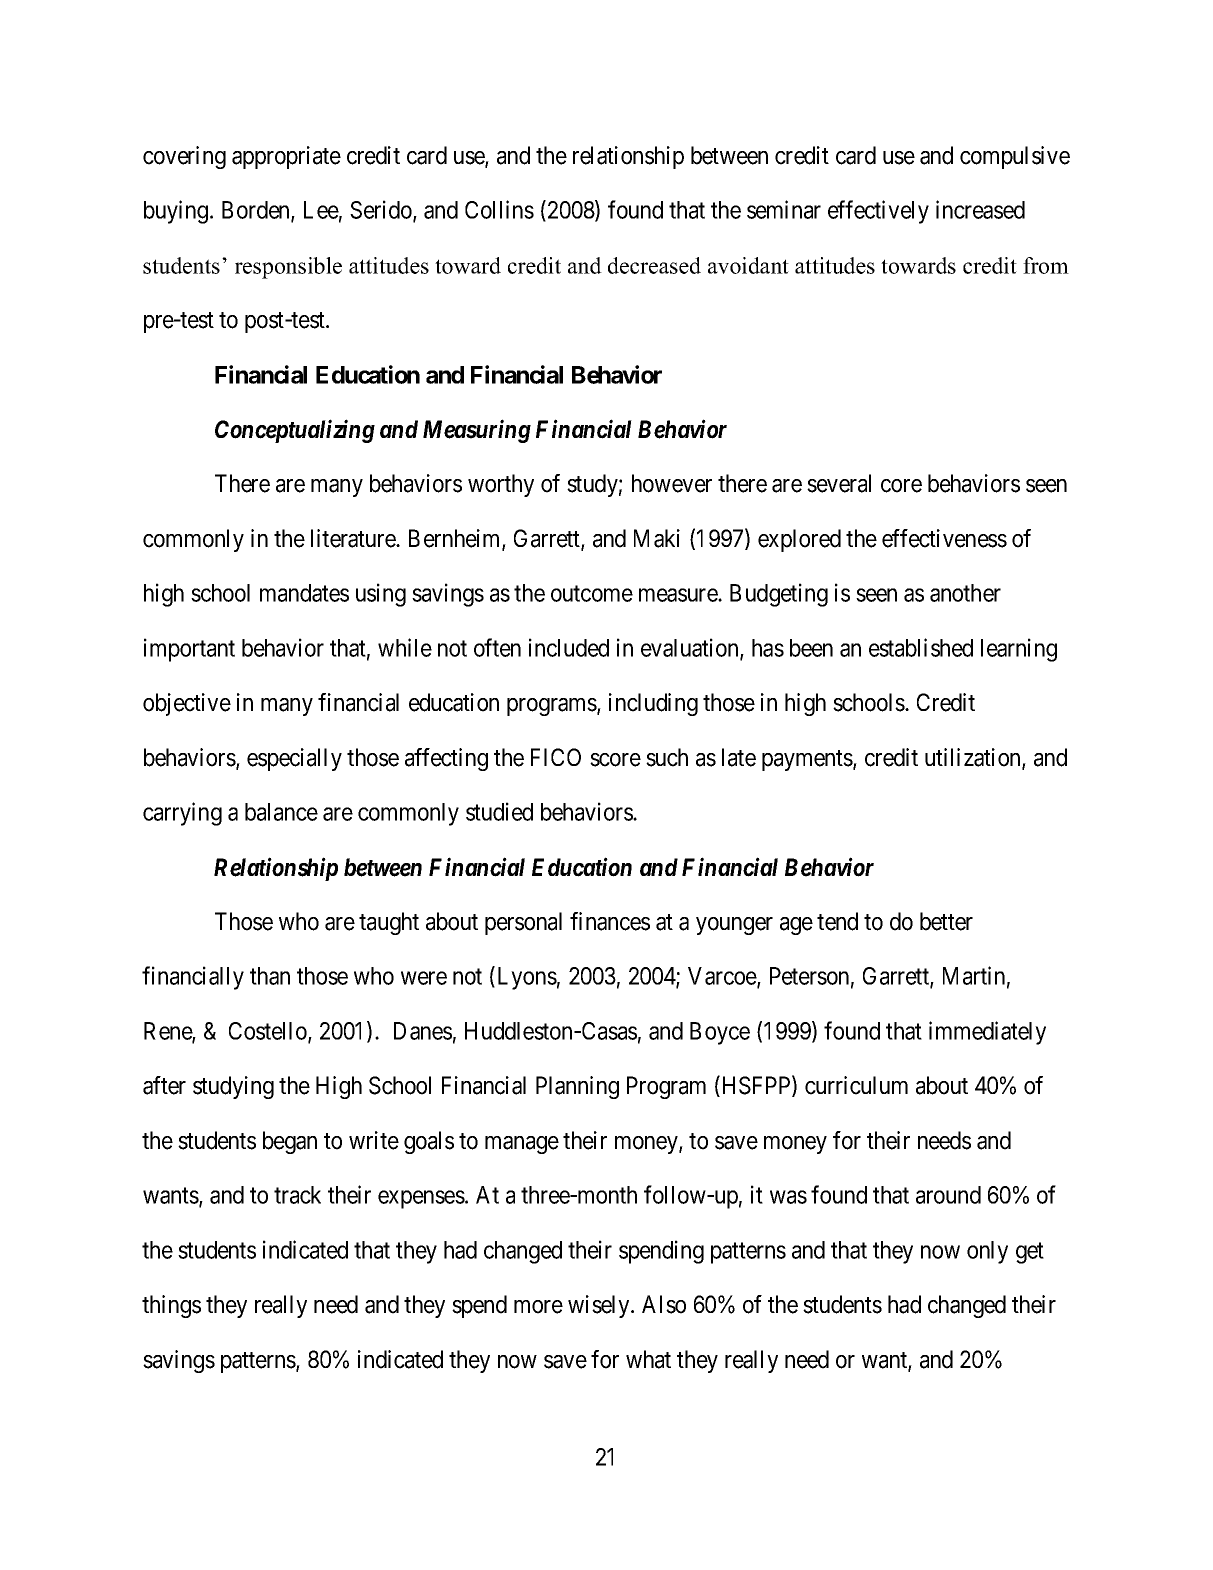 Image resolution: width=1213 pixels, height=1570 pixels. What do you see at coordinates (556, 757) in the page?
I see `FICO` at bounding box center [556, 757].
